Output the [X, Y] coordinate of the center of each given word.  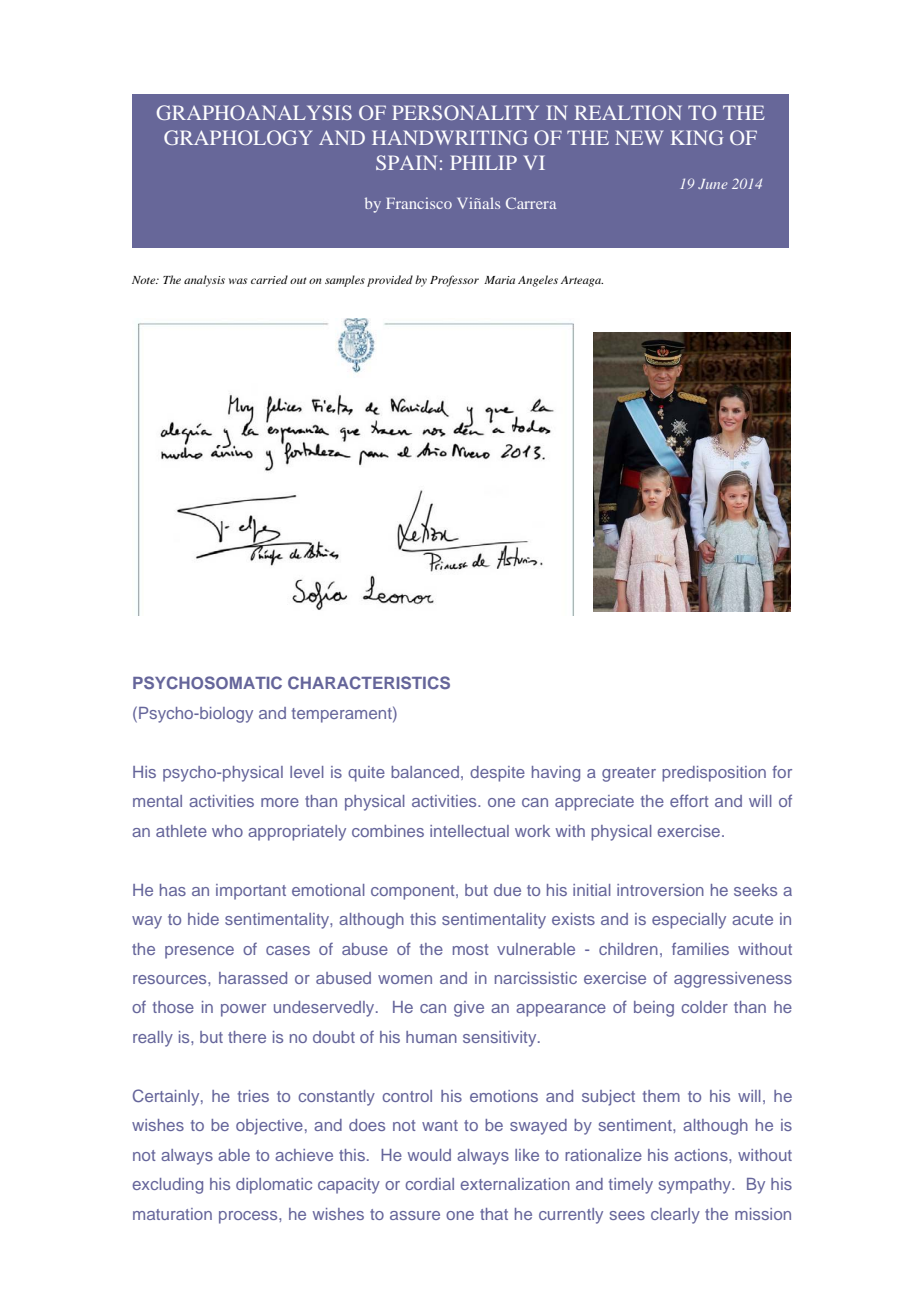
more [280, 802]
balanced [425, 772]
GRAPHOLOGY [238, 137]
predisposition [714, 774]
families [700, 948]
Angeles [538, 281]
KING [697, 137]
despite [497, 774]
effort [689, 800]
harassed [253, 978]
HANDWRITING [450, 137]
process [249, 1217]
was [238, 281]
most [471, 949]
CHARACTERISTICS [369, 682]
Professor [454, 281]
